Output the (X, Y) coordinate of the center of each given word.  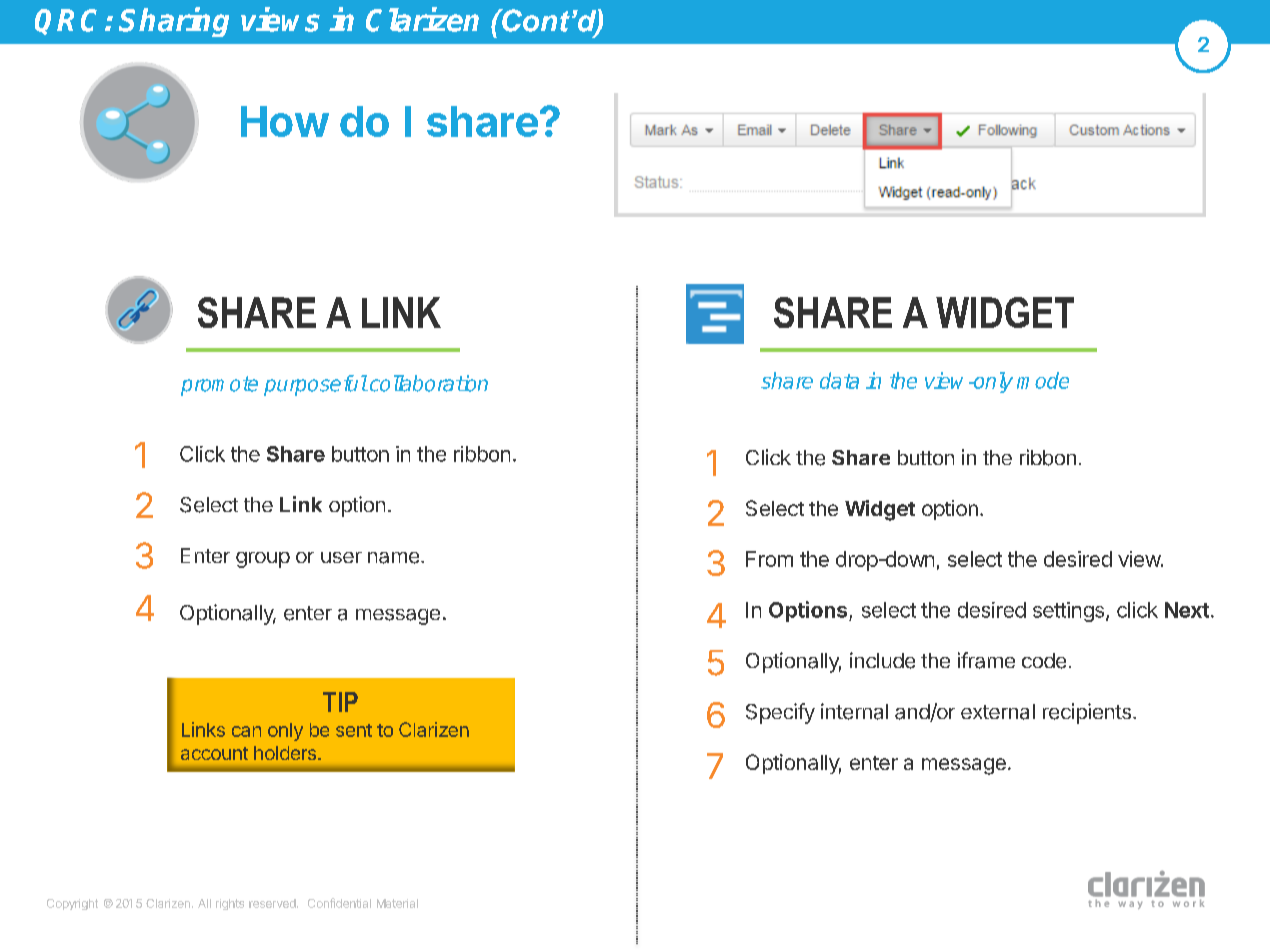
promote (219, 386)
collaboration (427, 383)
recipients (1087, 713)
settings (1068, 612)
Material (397, 903)
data (839, 380)
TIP (340, 702)
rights (230, 904)
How (285, 121)
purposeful (315, 385)
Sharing (174, 22)
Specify (780, 713)
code (1044, 661)
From (769, 559)
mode (1043, 380)
